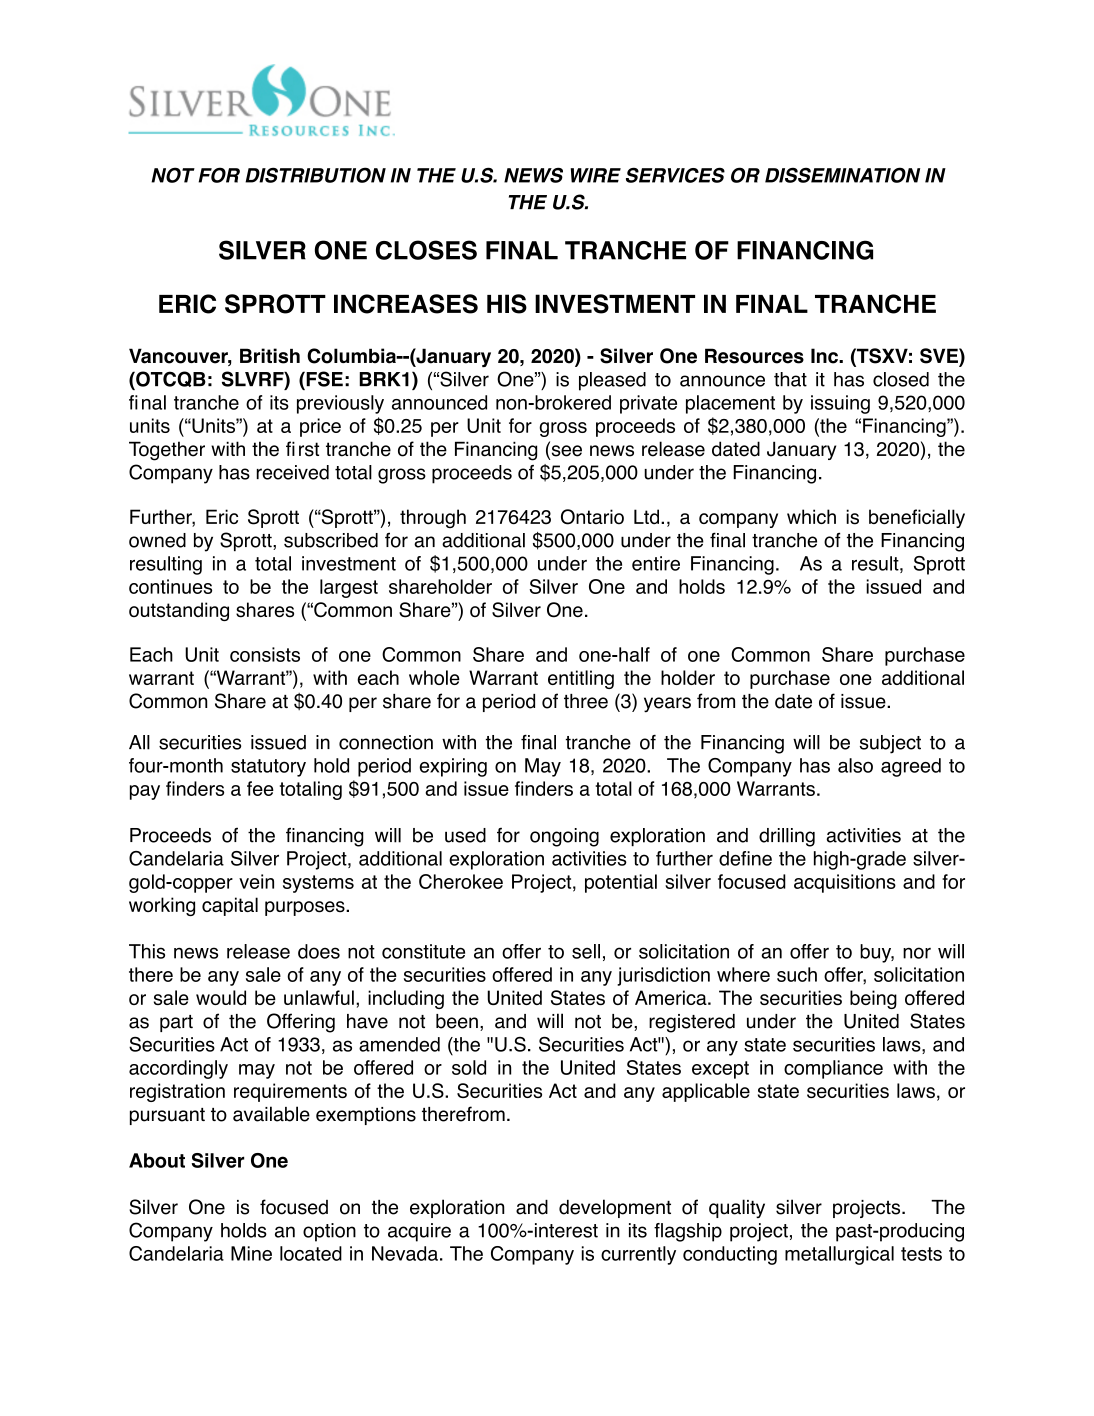 The width and height of the image is (1094, 1416). What do you see at coordinates (315, 175) in the image?
I see `DISTRIBUTION` at bounding box center [315, 175].
